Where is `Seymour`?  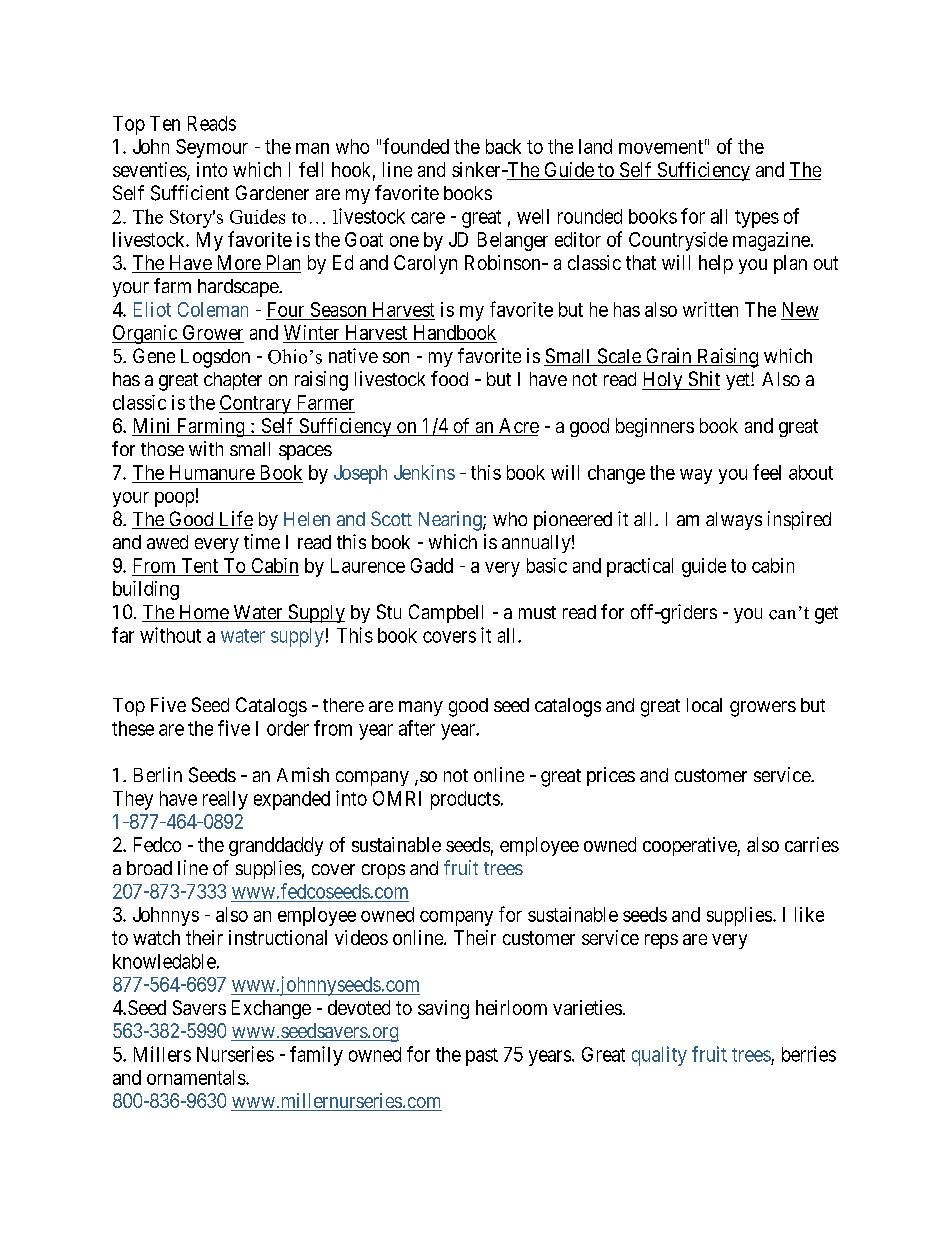 Seymour is located at coordinates (212, 148).
